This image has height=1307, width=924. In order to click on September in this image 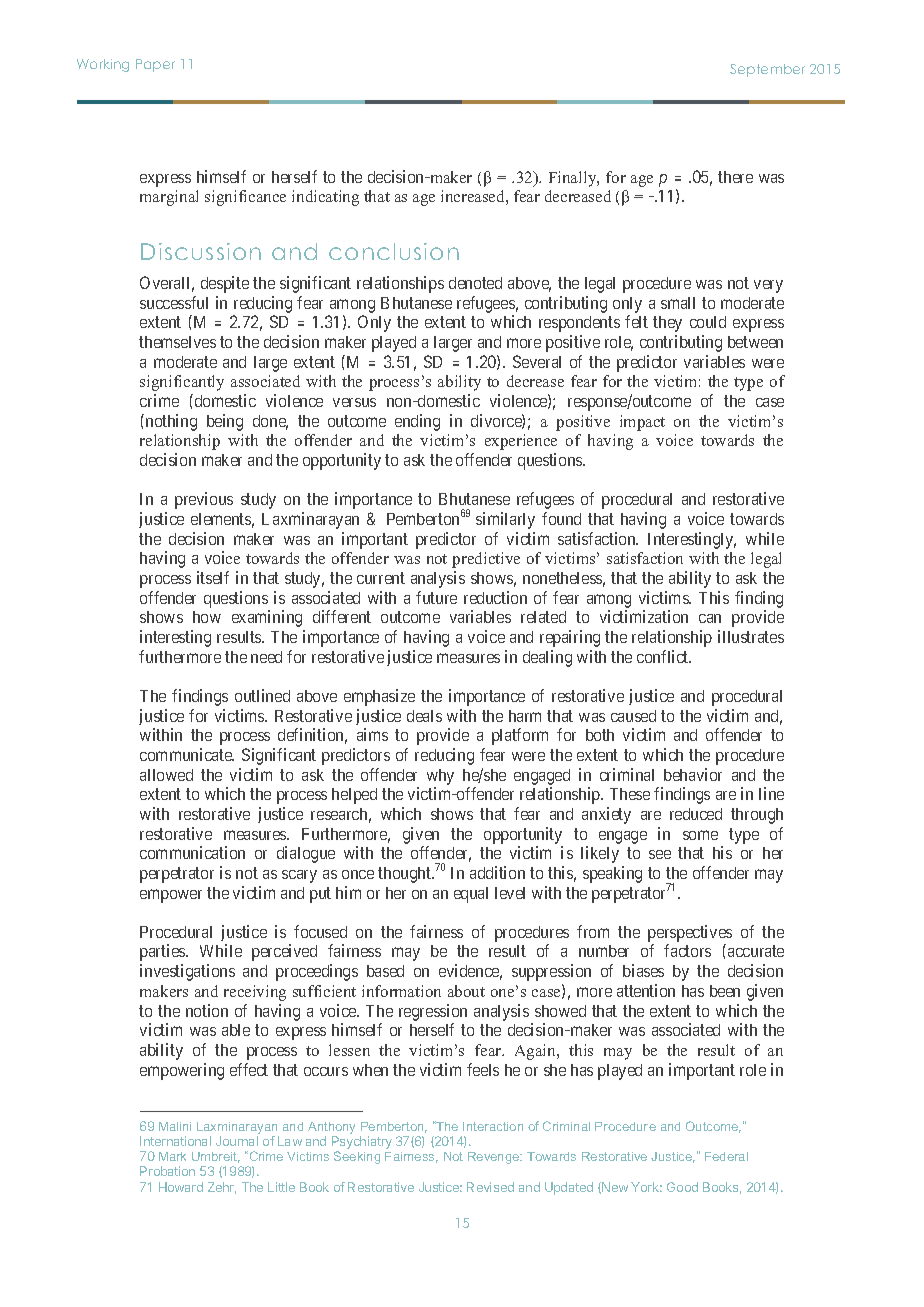, I will do `click(767, 70)`.
